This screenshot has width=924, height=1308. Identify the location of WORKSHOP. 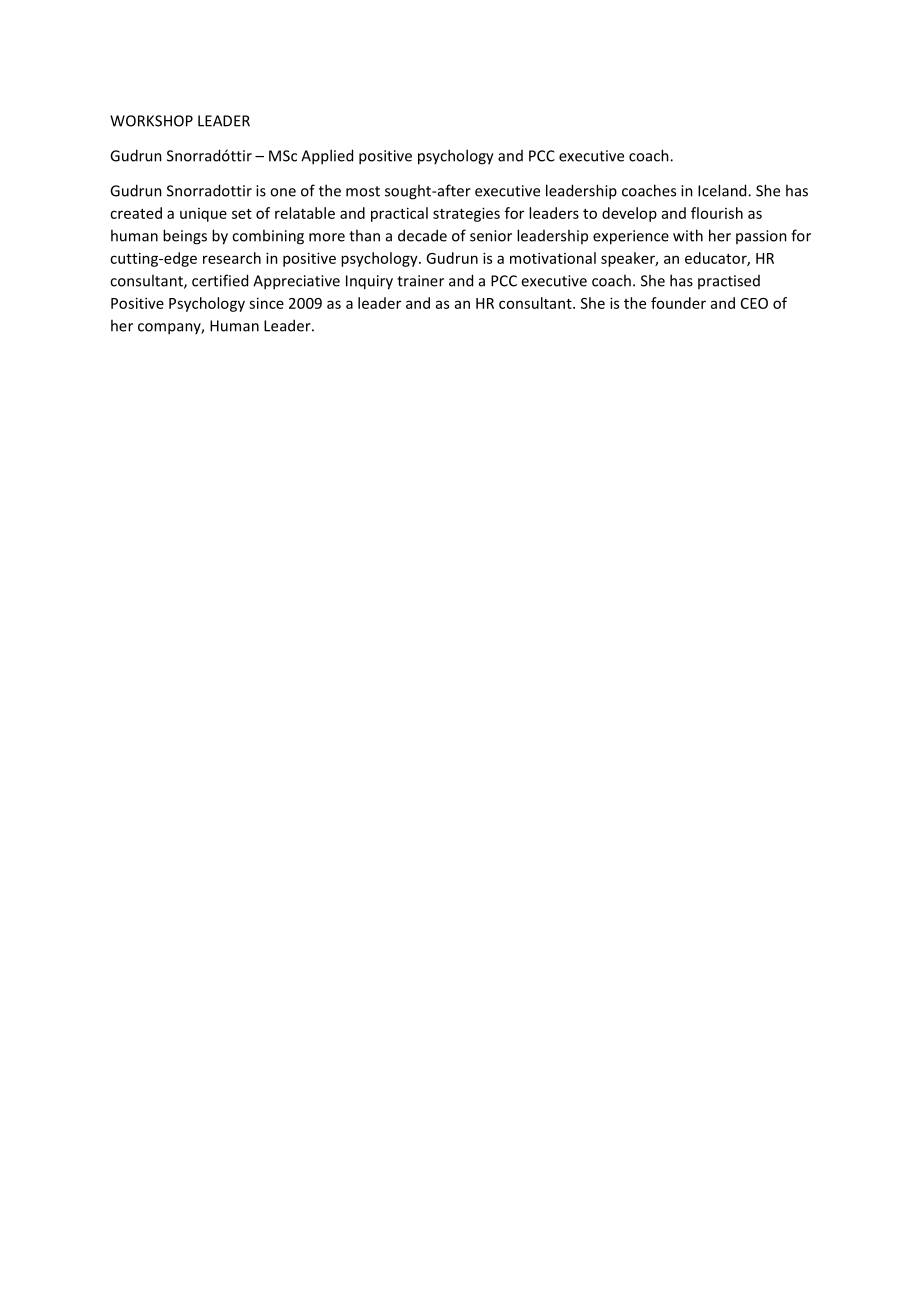
(151, 121).
